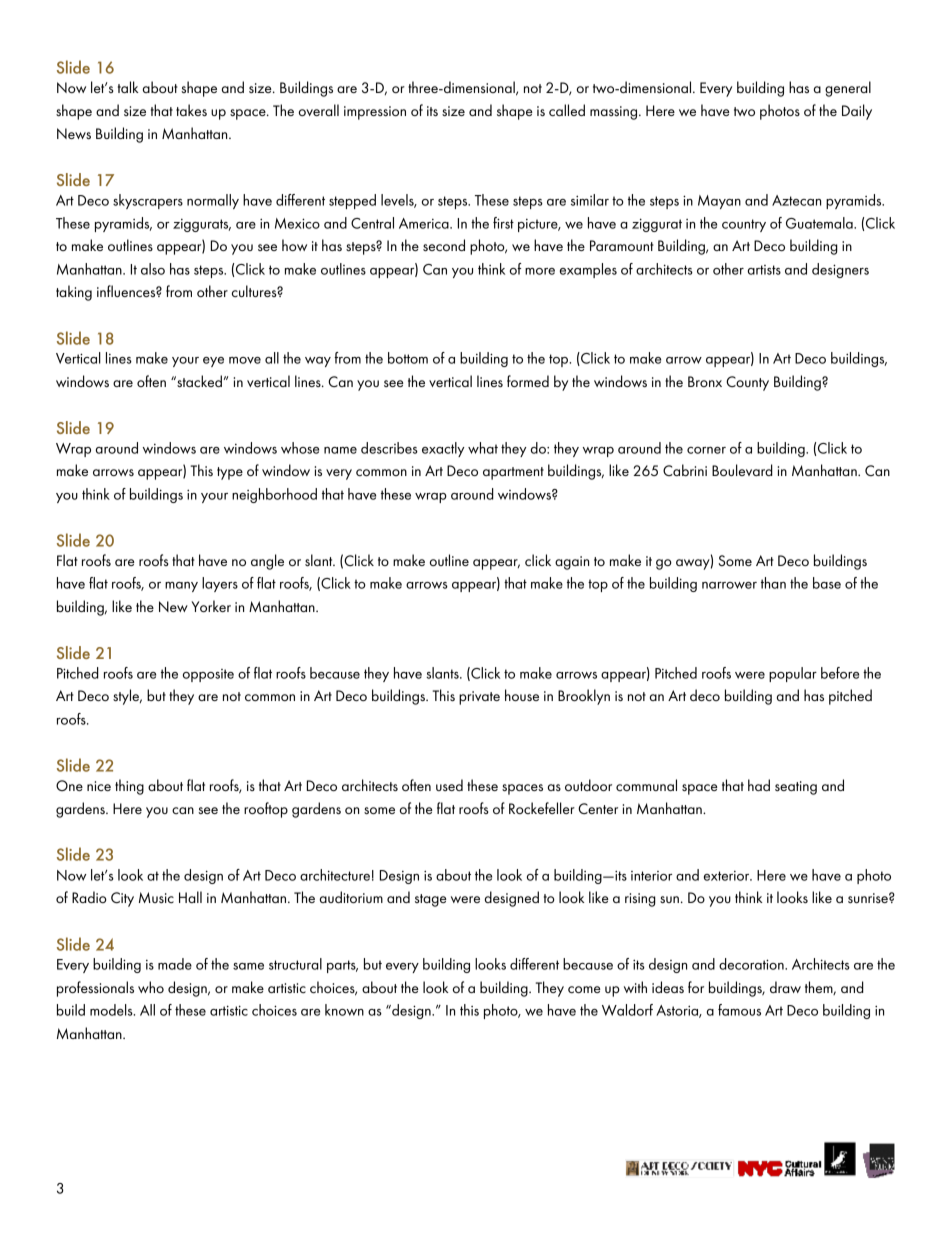 This screenshot has width=952, height=1233. I want to click on come, so click(584, 989).
